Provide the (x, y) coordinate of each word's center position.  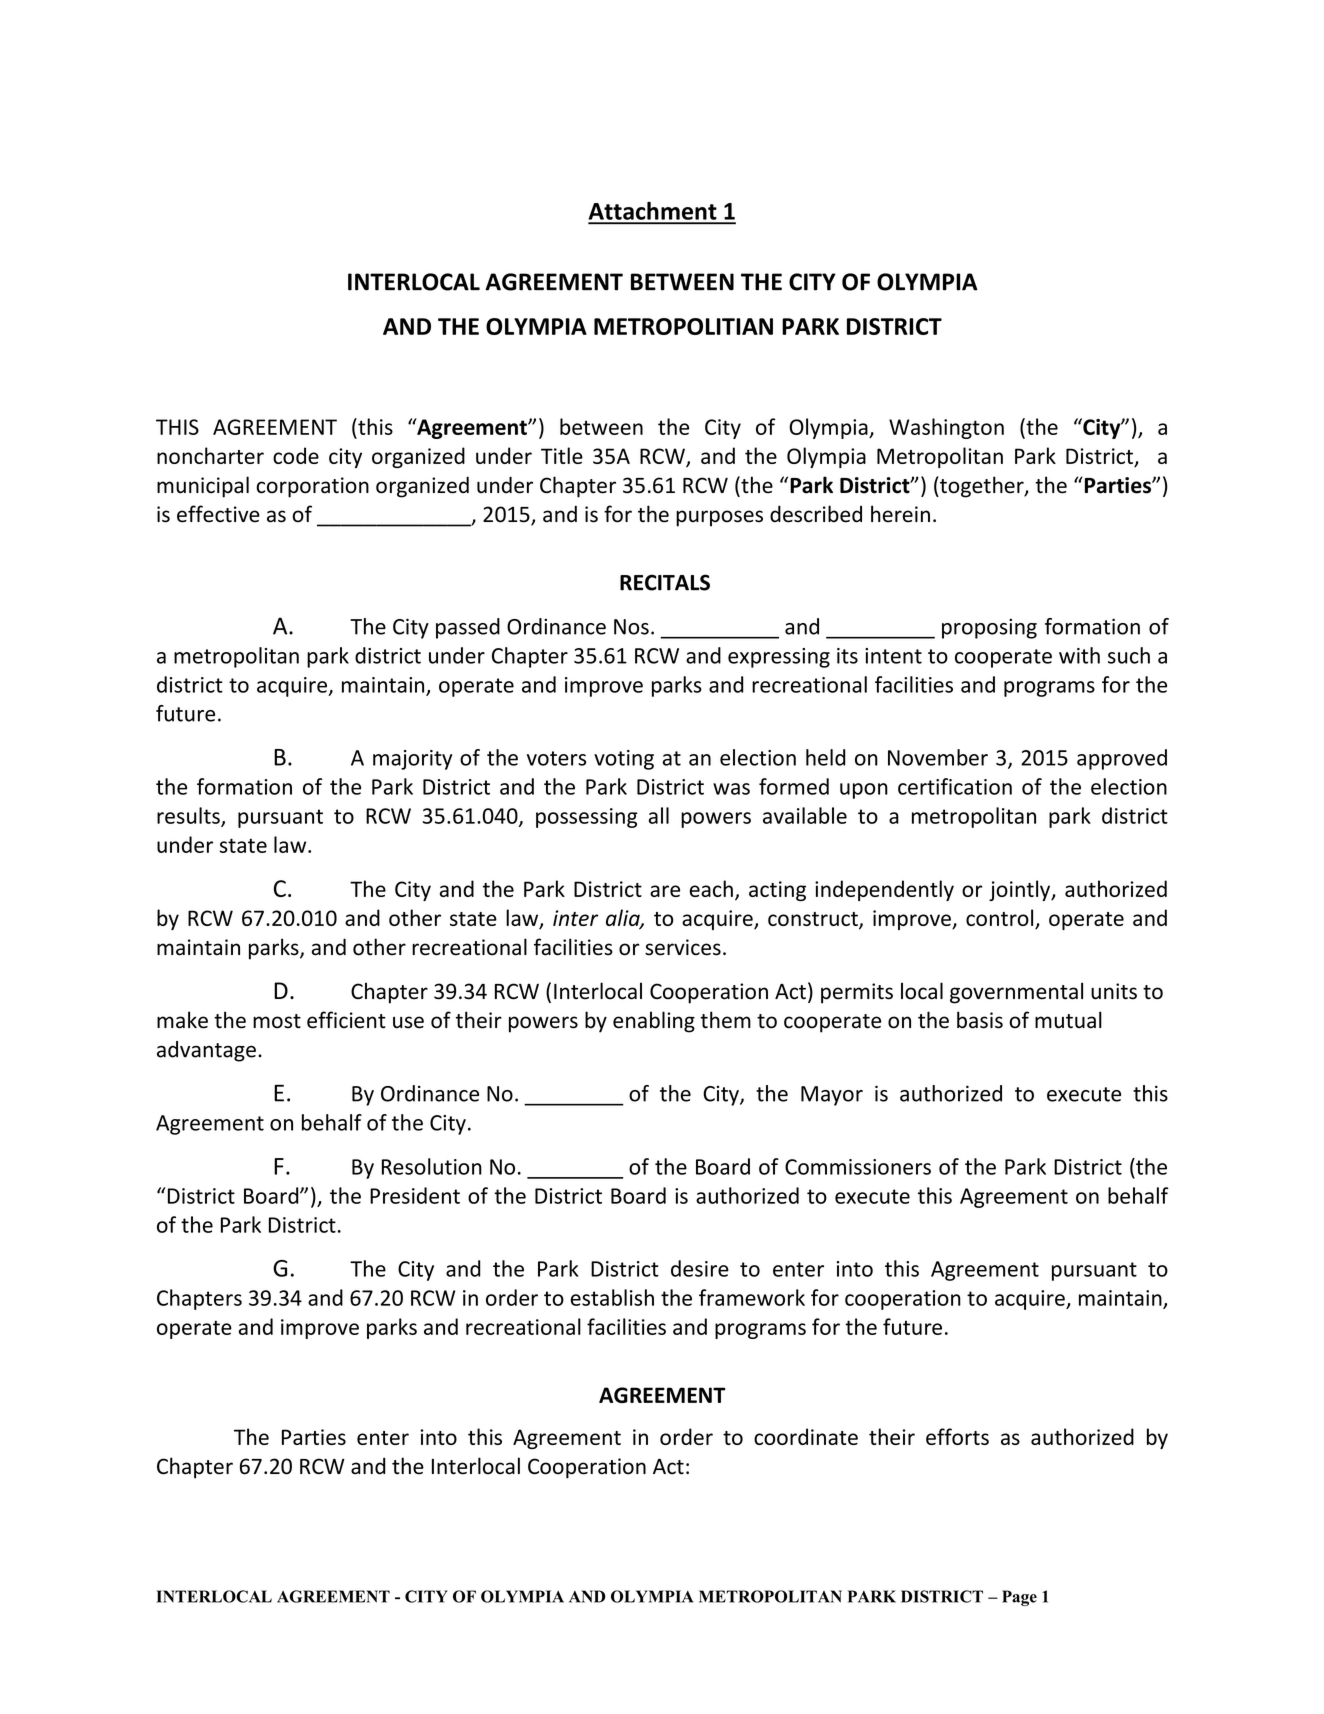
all (658, 815)
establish (612, 1297)
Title (562, 455)
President (415, 1195)
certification (955, 786)
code (296, 455)
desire (700, 1268)
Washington (946, 428)
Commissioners (858, 1167)
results (189, 816)
